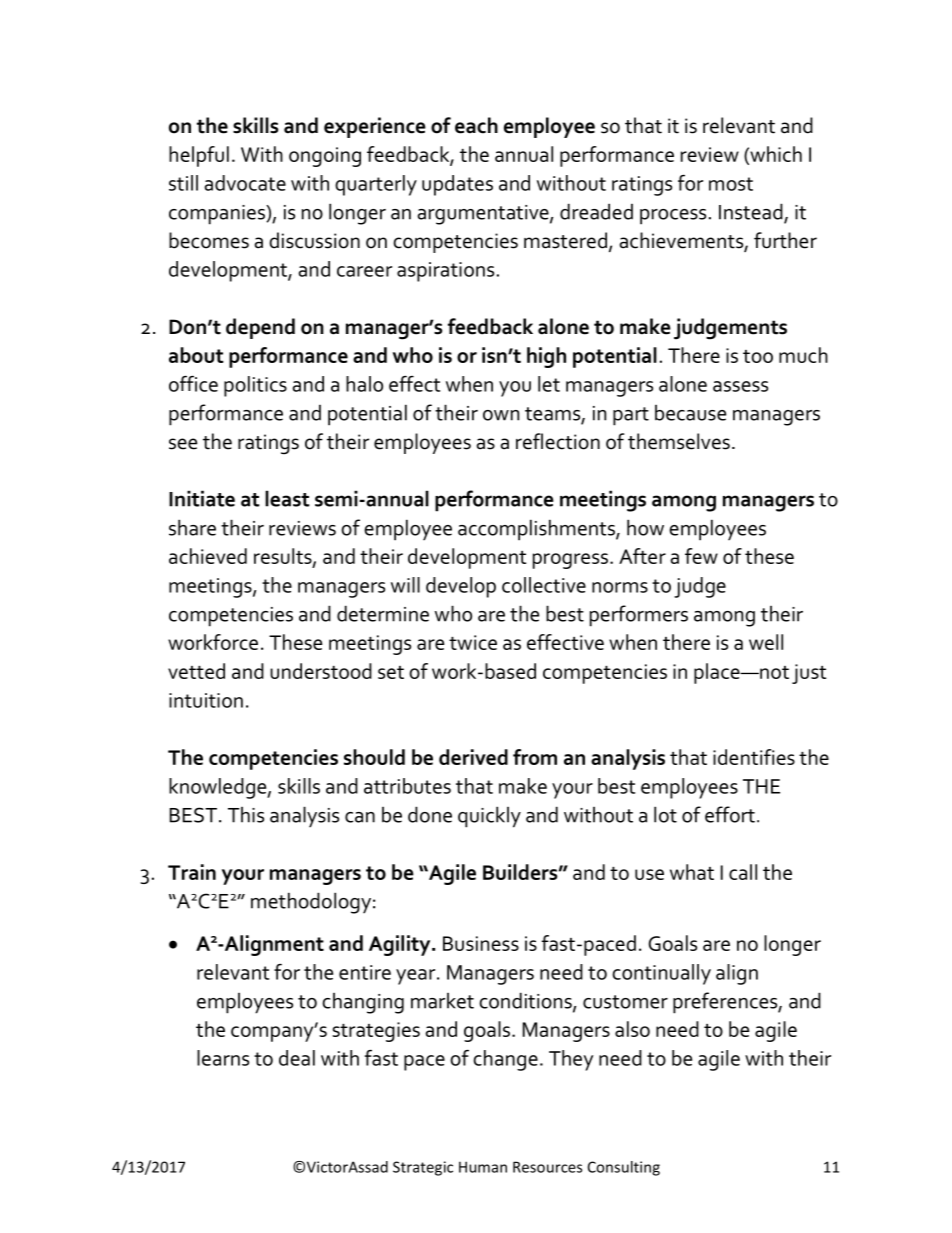 This document has height=1233, width=952. Describe the element at coordinates (476, 125) in the document. I see `each` at that location.
